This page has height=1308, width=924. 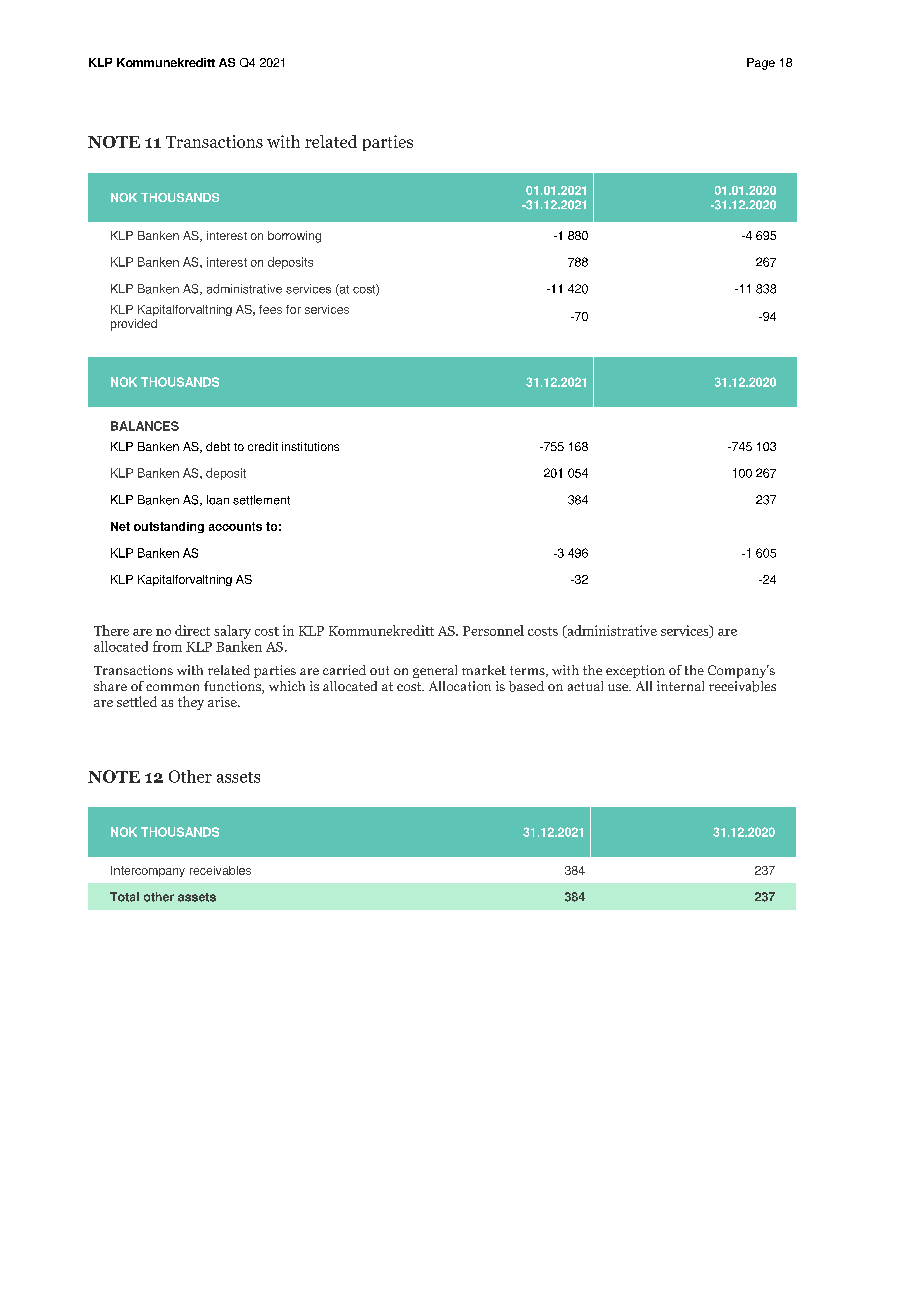 What do you see at coordinates (134, 325) in the page?
I see `provided` at bounding box center [134, 325].
